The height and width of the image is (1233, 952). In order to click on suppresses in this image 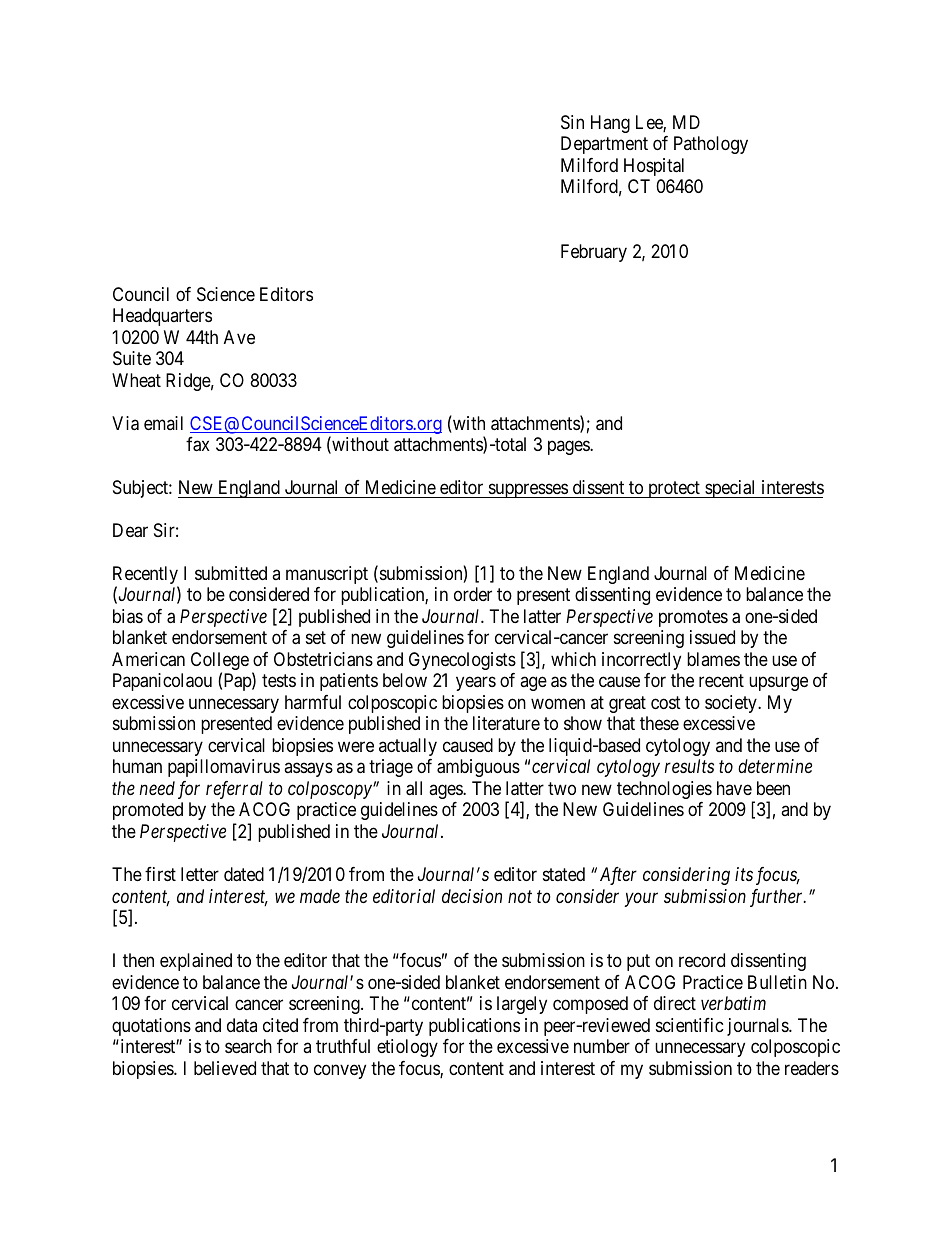, I will do `click(527, 490)`.
